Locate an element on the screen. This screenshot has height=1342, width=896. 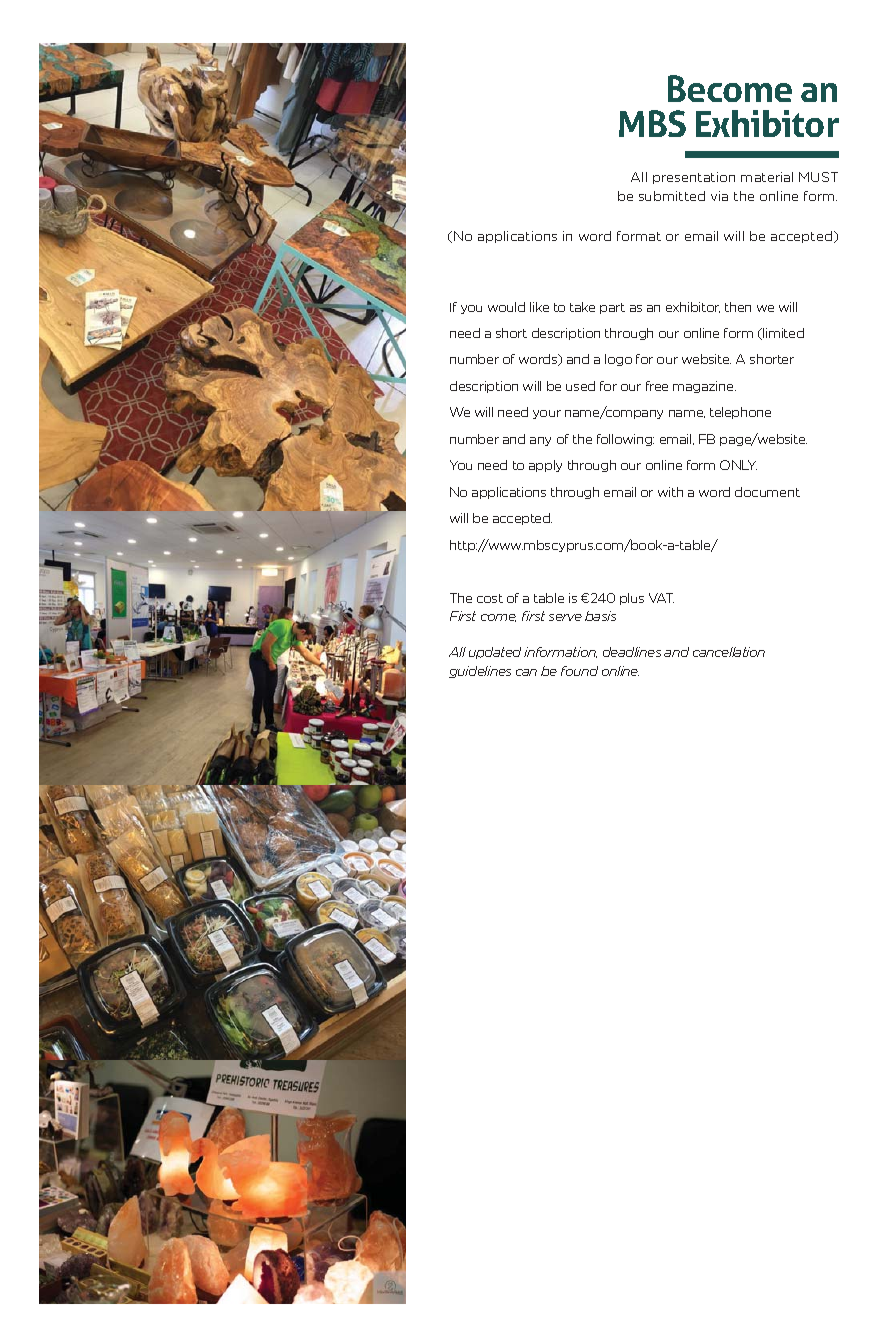
updated is located at coordinates (495, 653).
